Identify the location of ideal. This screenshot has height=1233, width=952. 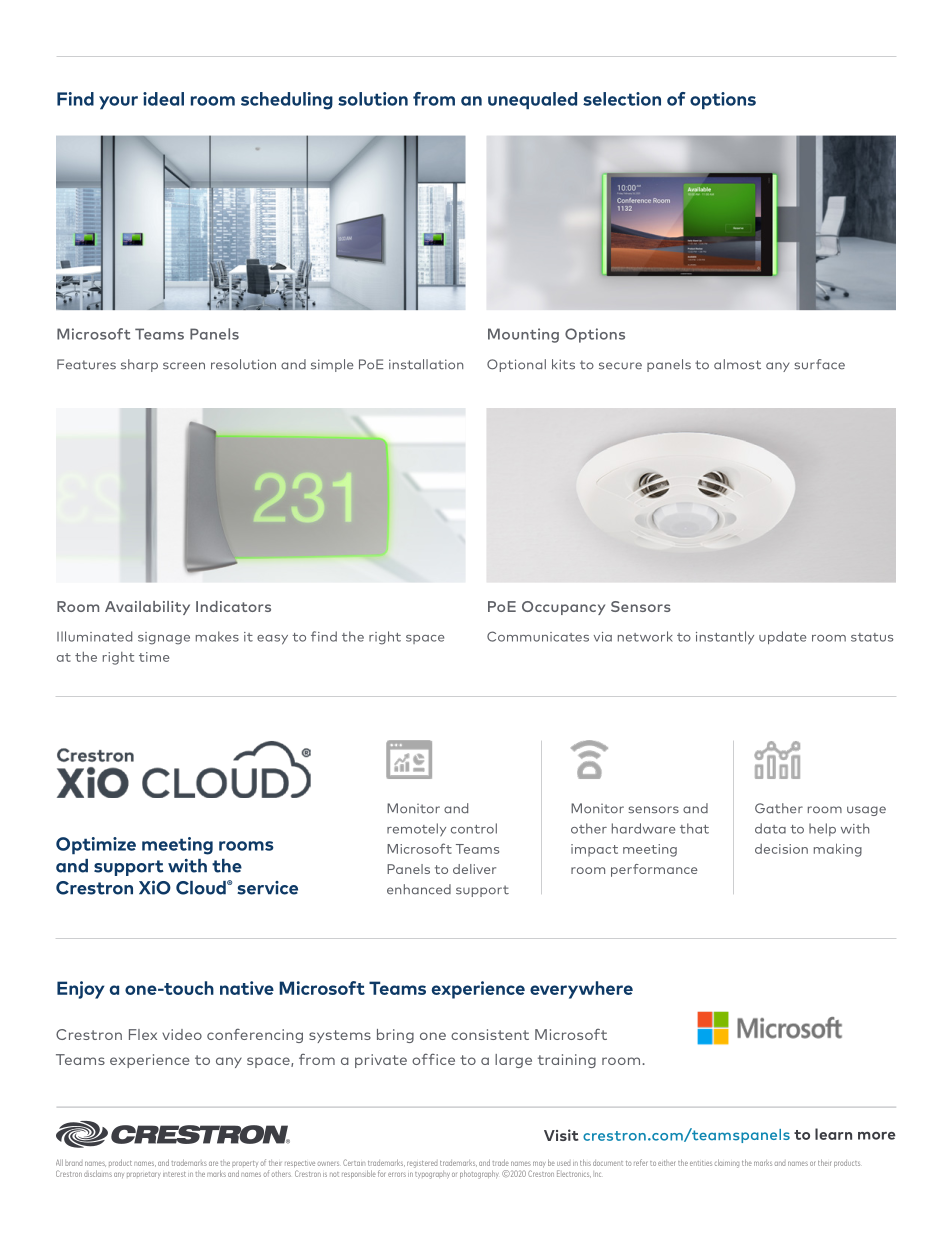
(163, 99).
